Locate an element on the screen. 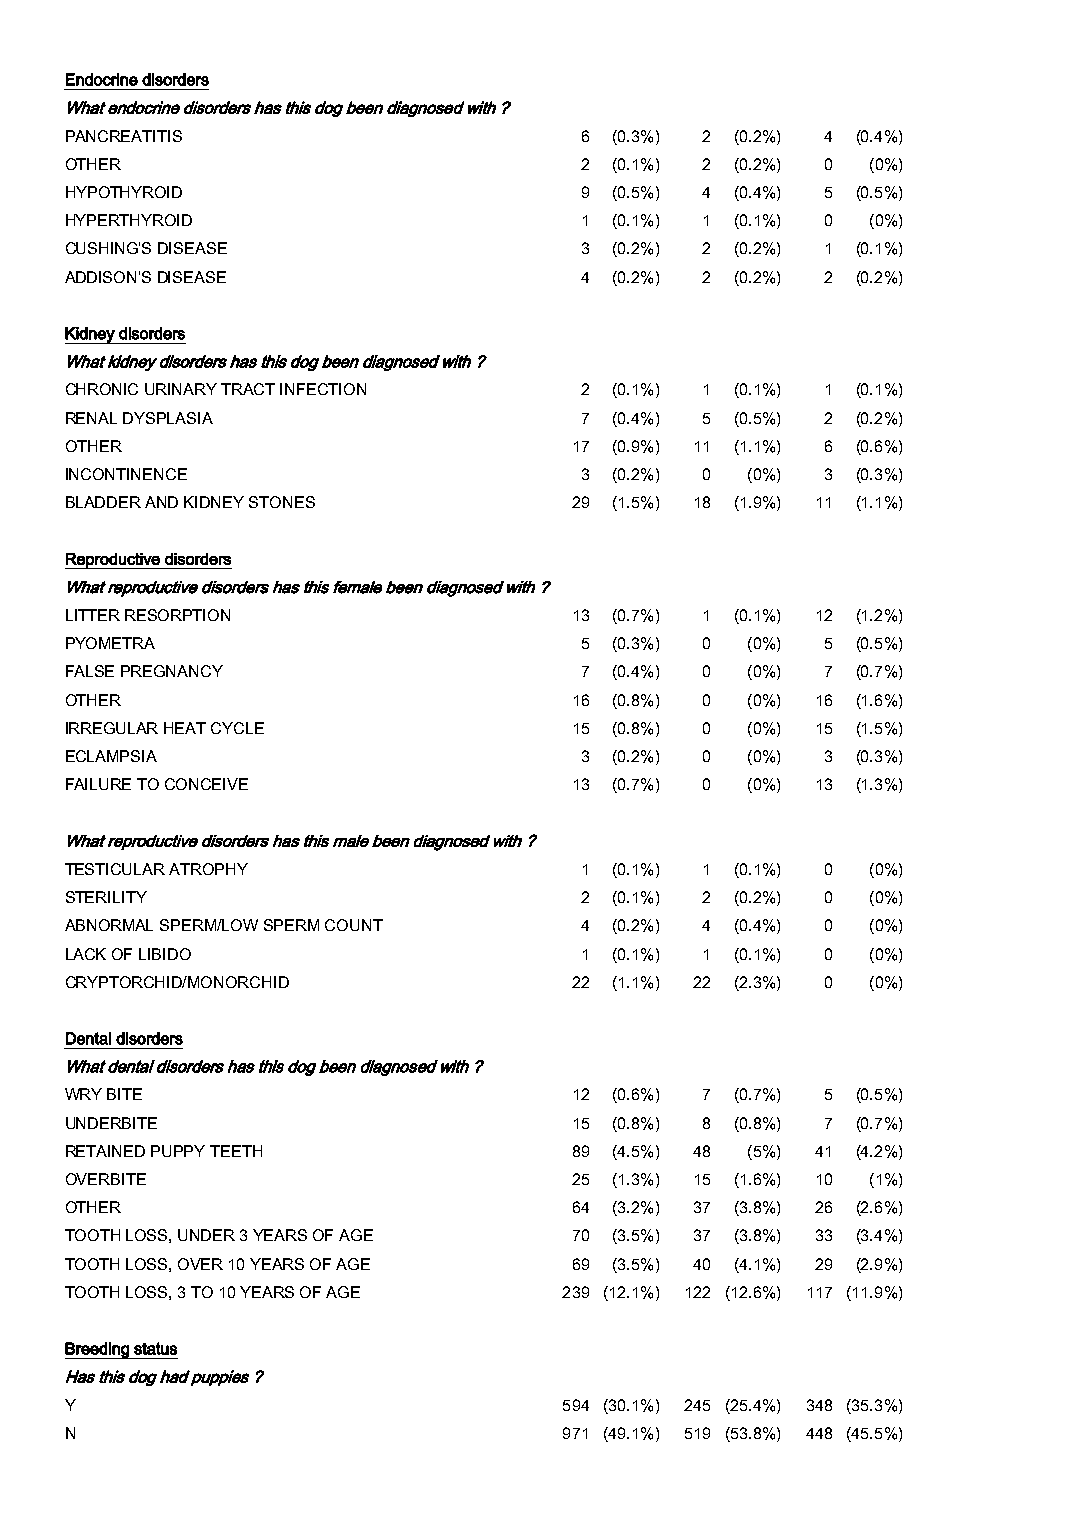 This screenshot has height=1514, width=1071. status is located at coordinates (155, 1348).
